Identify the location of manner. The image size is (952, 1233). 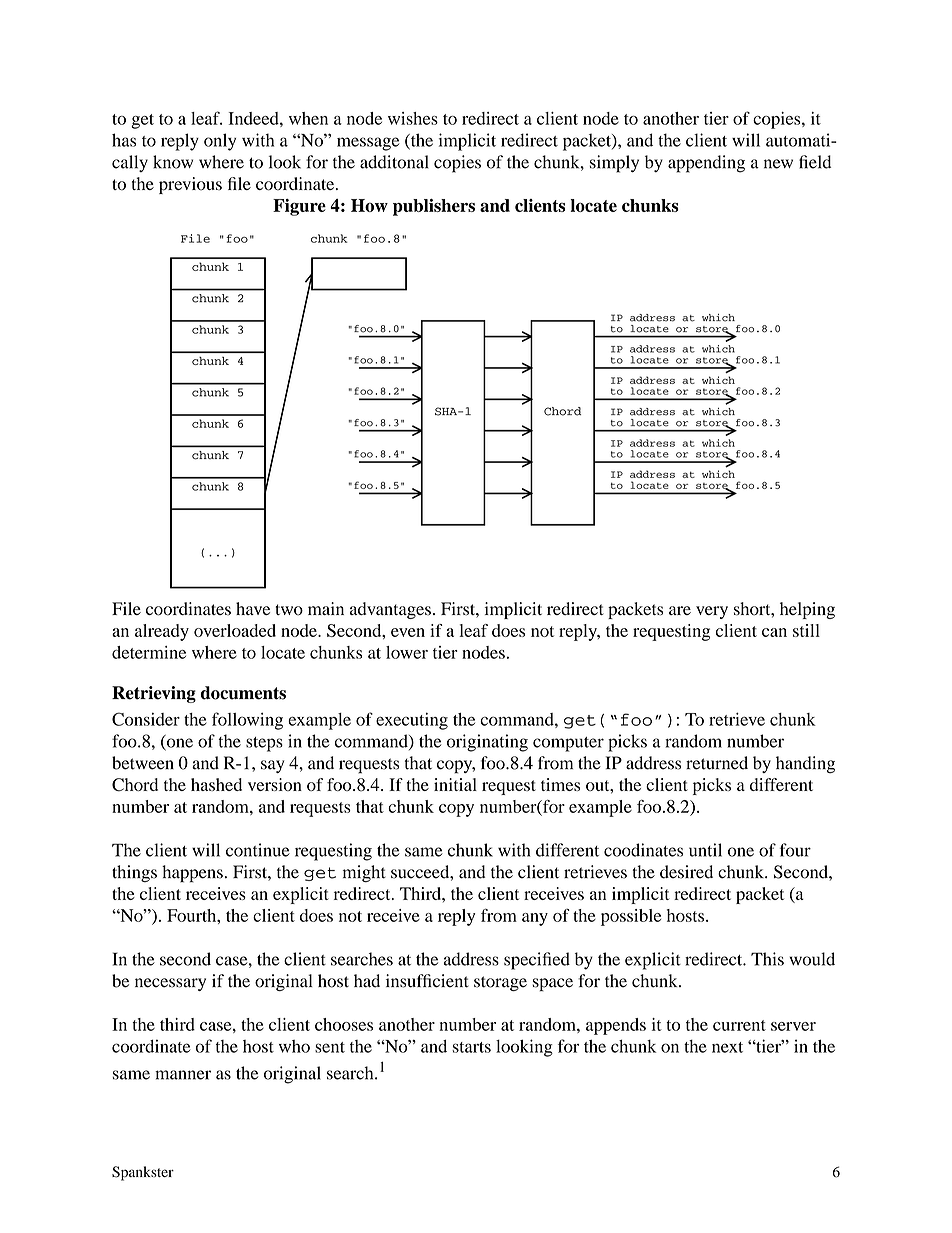
(183, 1075).
